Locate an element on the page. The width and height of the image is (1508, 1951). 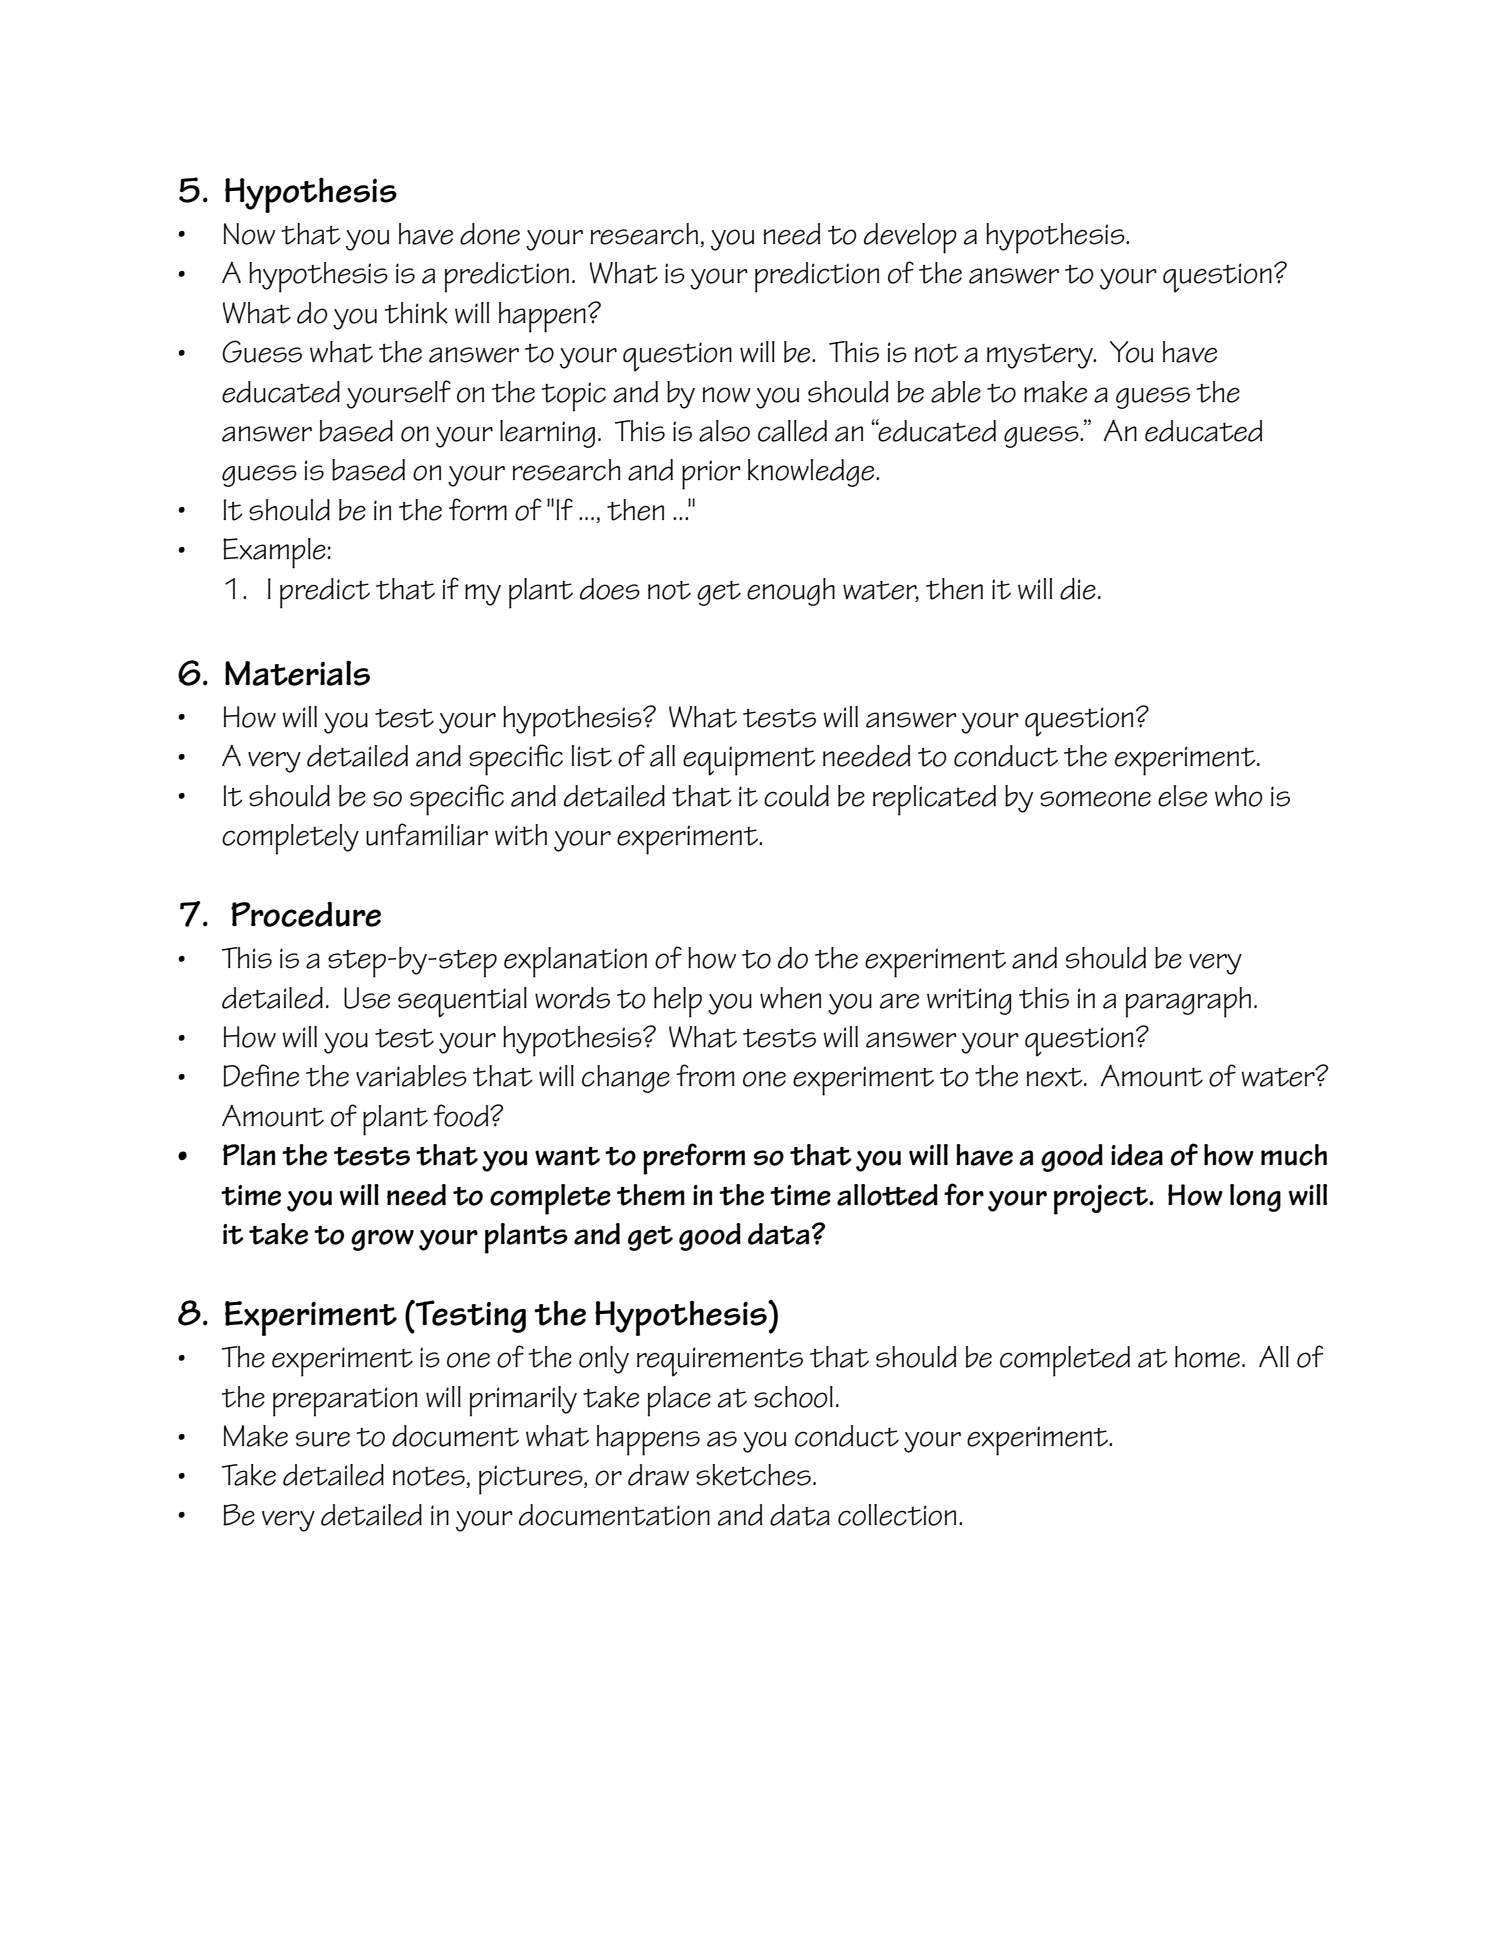
notes is located at coordinates (430, 1477).
